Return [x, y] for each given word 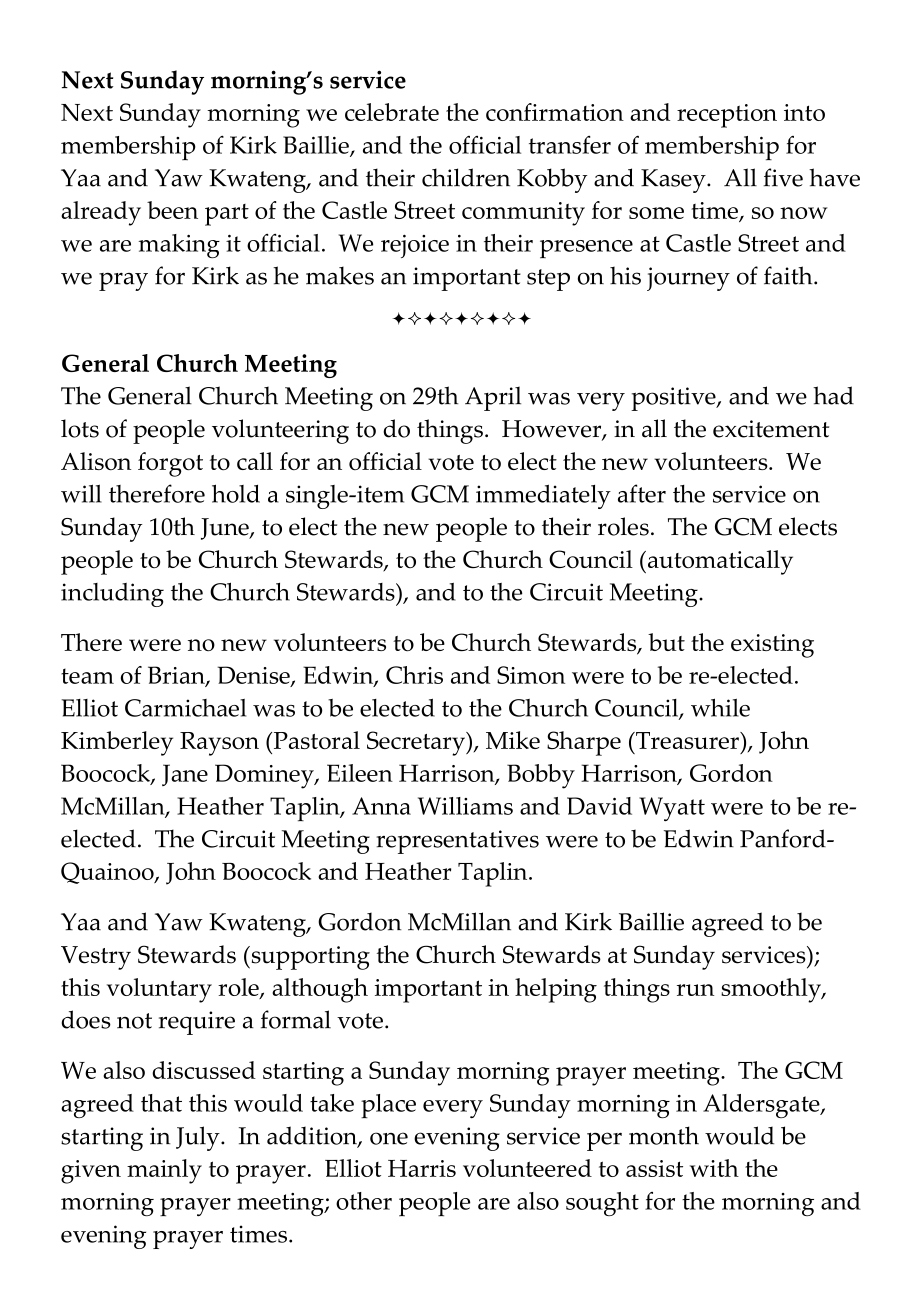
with [714, 1168]
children [466, 177]
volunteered [527, 1168]
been [172, 210]
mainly [164, 1171]
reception [727, 116]
